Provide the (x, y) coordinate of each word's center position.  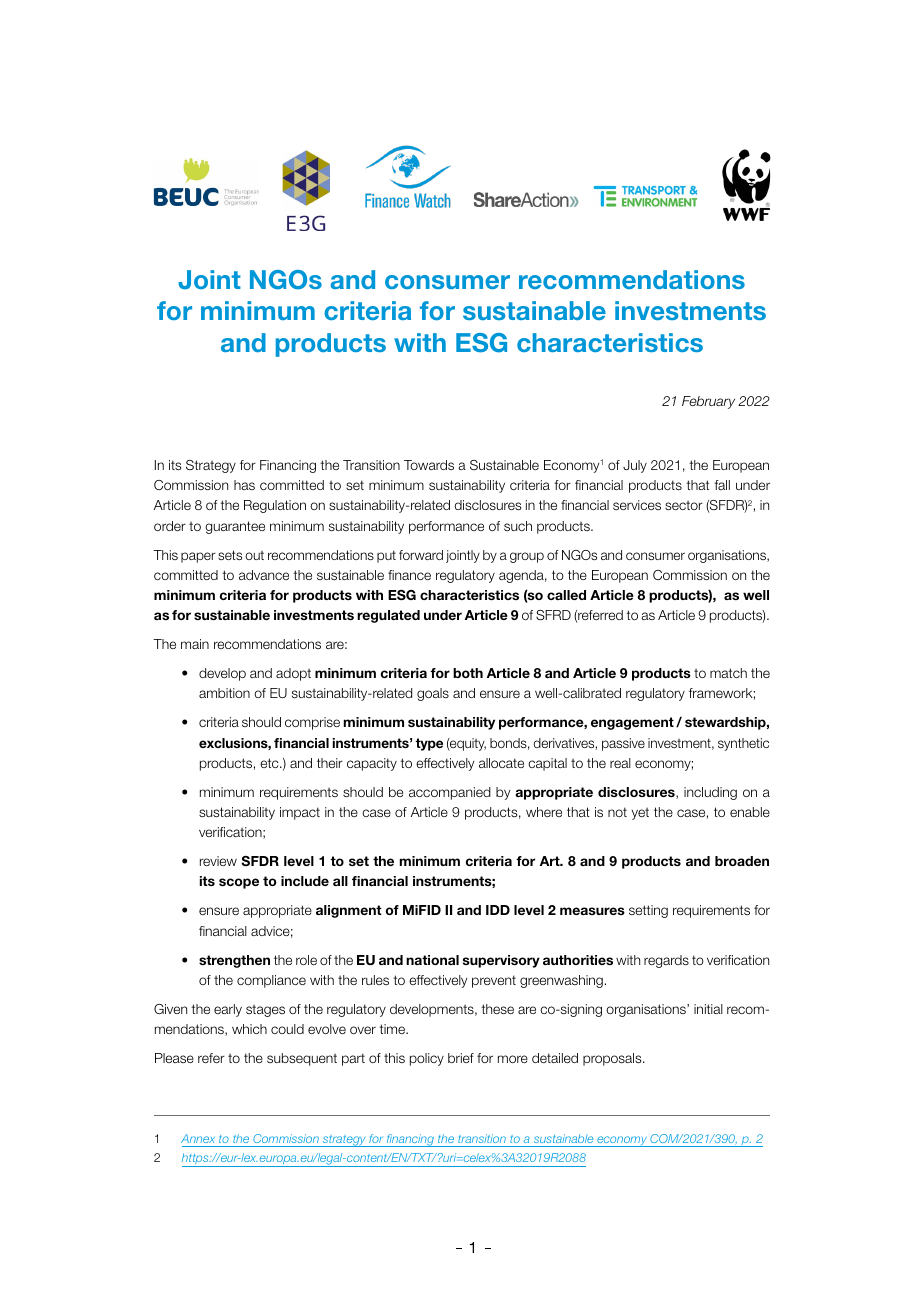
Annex (198, 1138)
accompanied (450, 793)
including (710, 793)
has (244, 485)
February (708, 402)
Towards (429, 465)
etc (270, 763)
